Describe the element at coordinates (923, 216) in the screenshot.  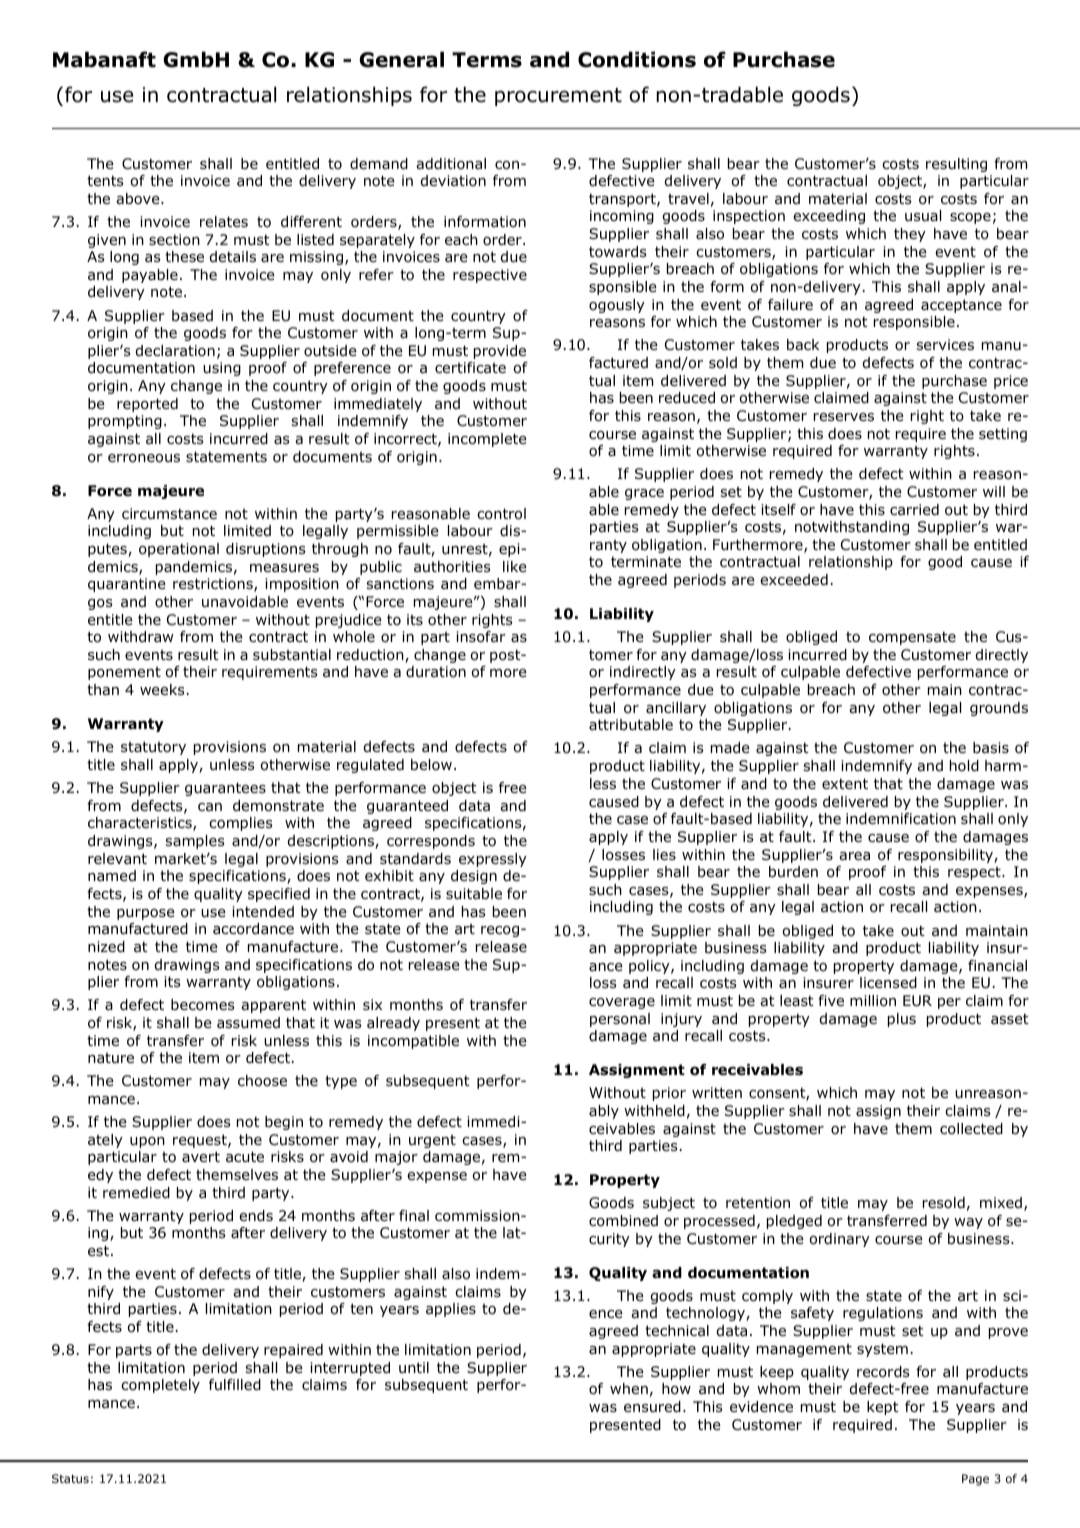
I see `usual` at that location.
